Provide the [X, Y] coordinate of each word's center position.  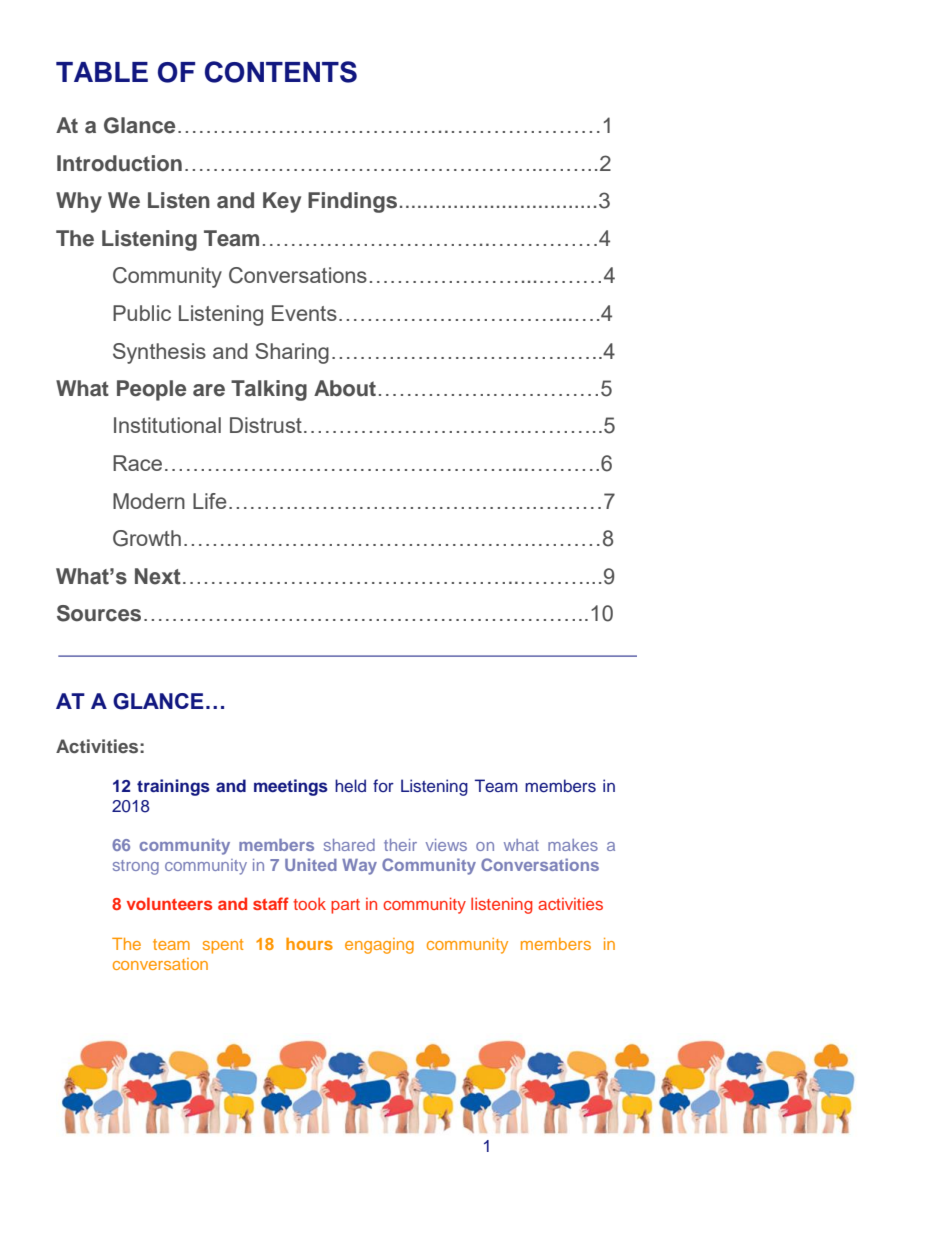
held [350, 785]
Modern [149, 501]
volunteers [169, 903]
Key [282, 202]
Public [142, 313]
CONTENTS [281, 72]
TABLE [102, 72]
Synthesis [159, 353]
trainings [173, 787]
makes [573, 845]
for [383, 785]
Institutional [167, 425]
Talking [269, 390]
